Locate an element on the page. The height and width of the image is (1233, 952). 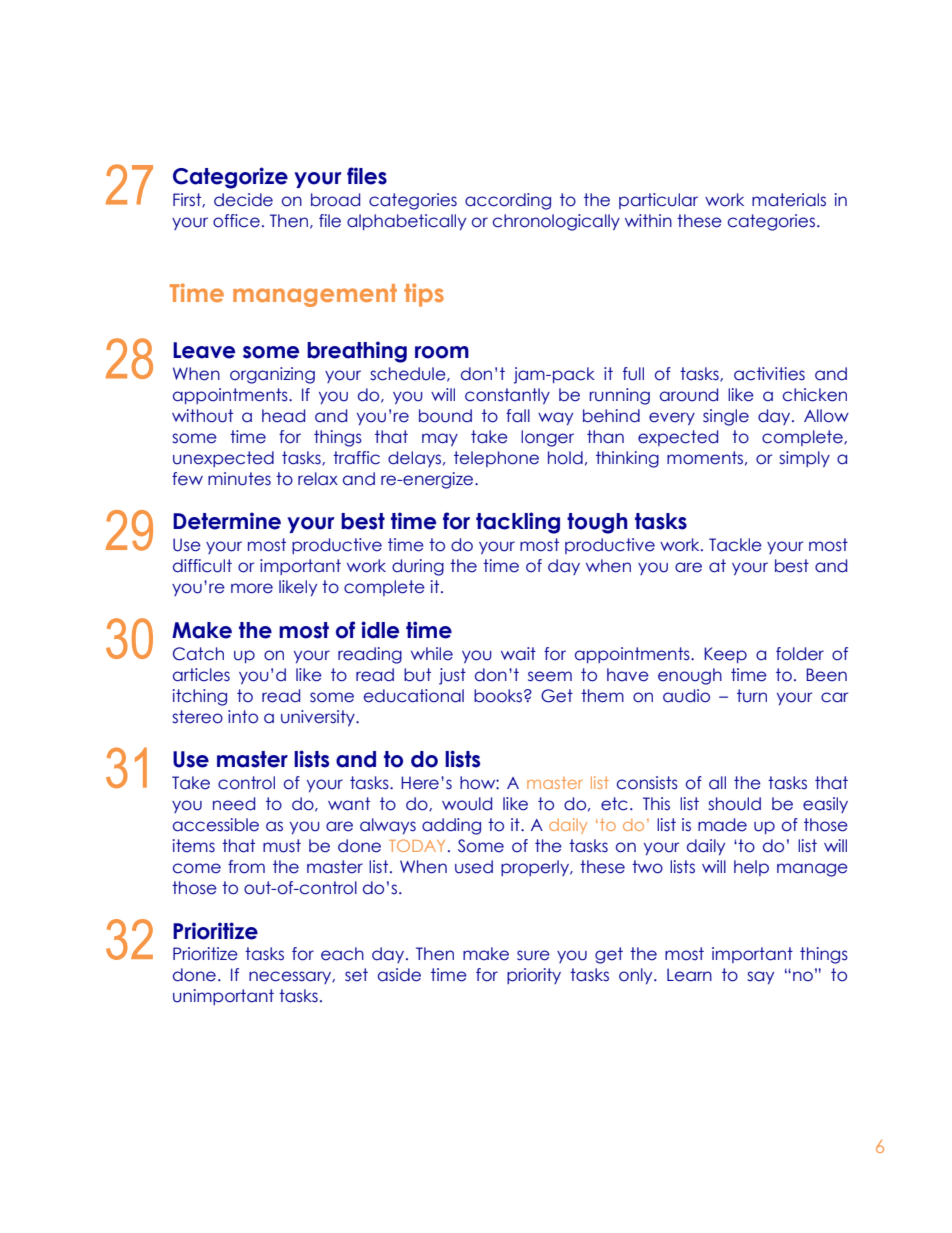
constantly is located at coordinates (507, 396).
